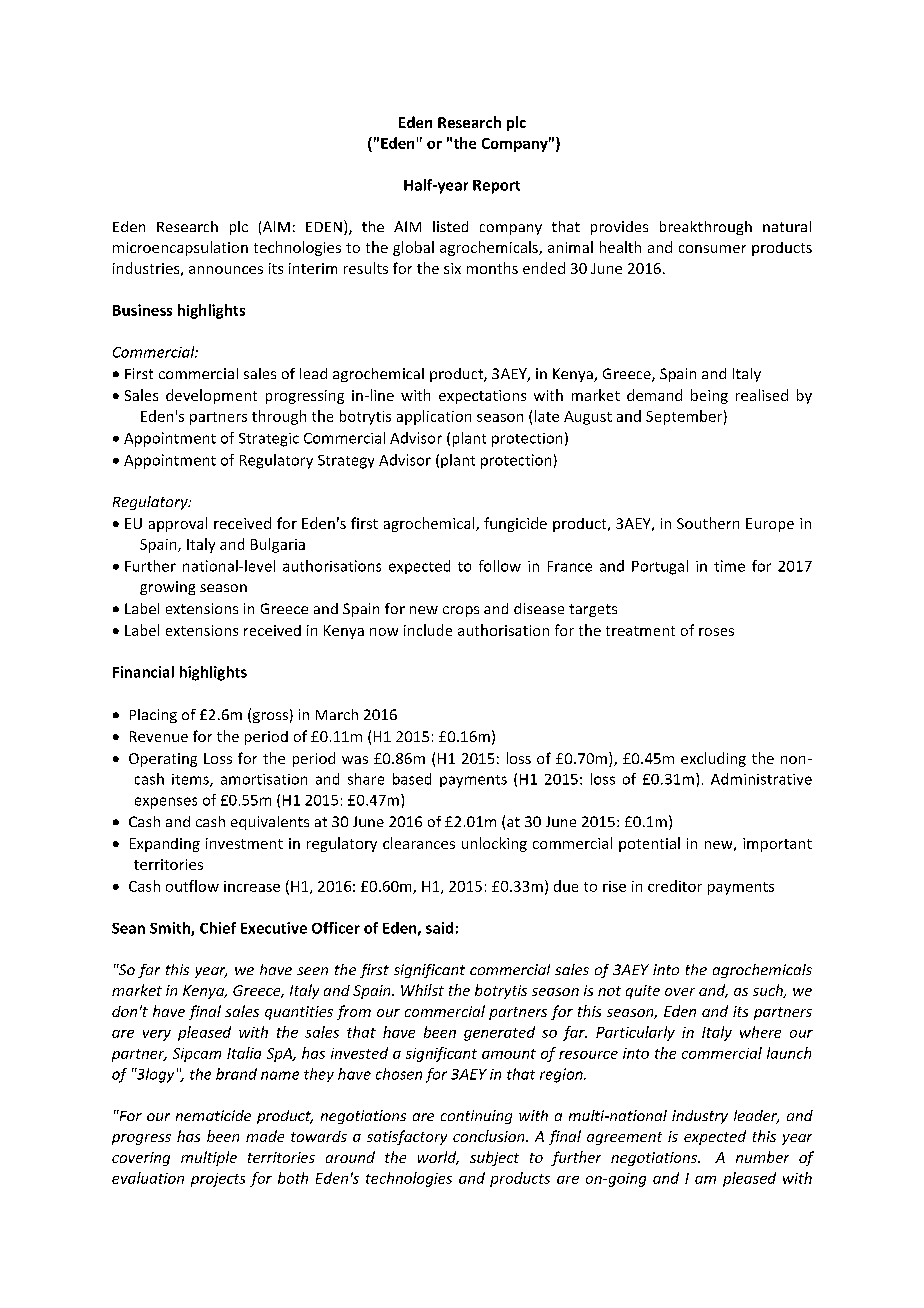 This screenshot has width=924, height=1308. What do you see at coordinates (438, 1158) in the screenshot?
I see `world` at bounding box center [438, 1158].
